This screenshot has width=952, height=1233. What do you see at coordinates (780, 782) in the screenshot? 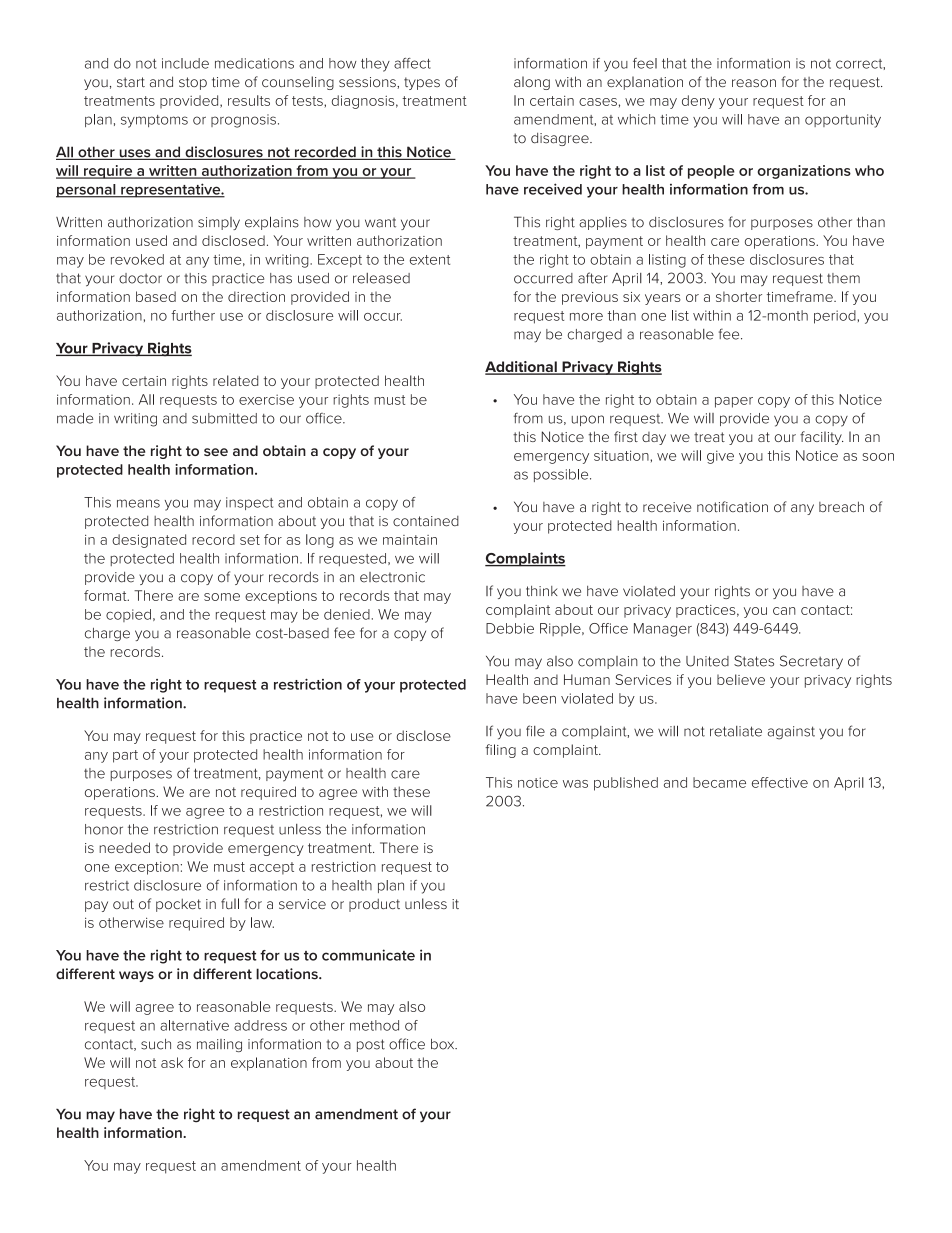
I see `effective` at bounding box center [780, 782].
